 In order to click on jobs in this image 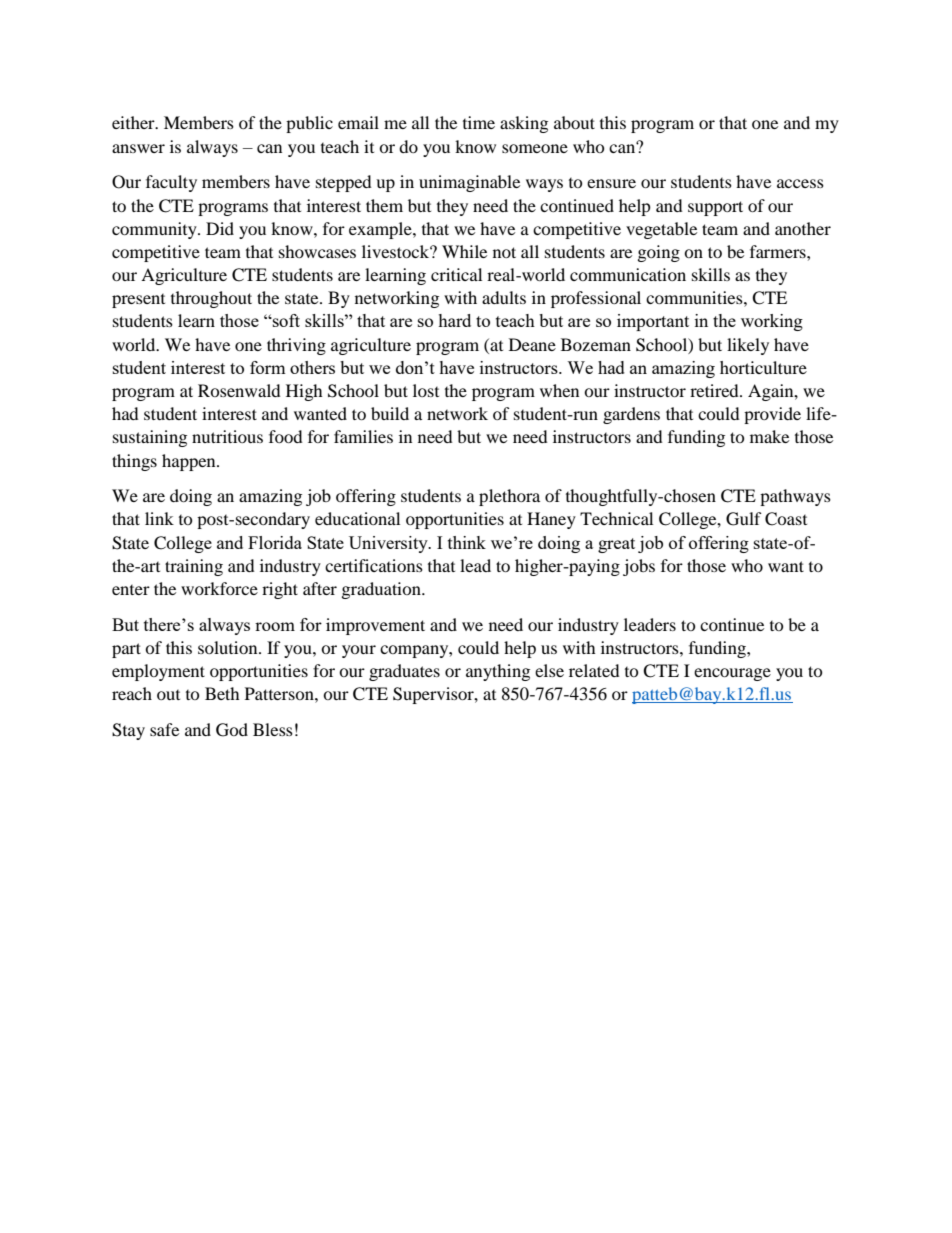, I will do `click(639, 567)`.
